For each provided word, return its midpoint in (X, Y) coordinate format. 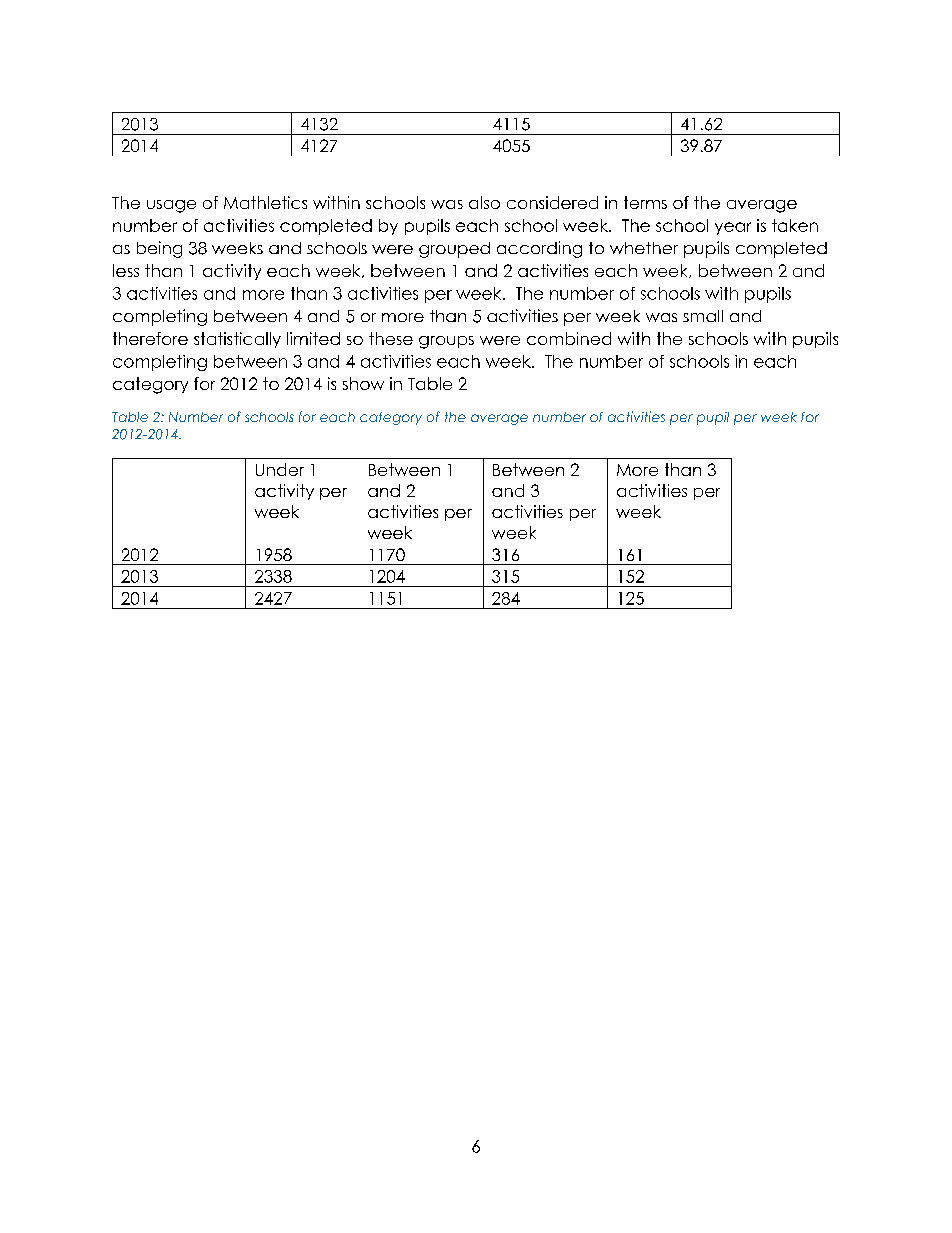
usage (171, 206)
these (391, 338)
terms (645, 202)
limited (313, 338)
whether (644, 248)
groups (446, 342)
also (484, 202)
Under (280, 469)
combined (569, 338)
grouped (454, 250)
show (363, 383)
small (703, 316)
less (126, 270)
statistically (237, 340)
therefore (150, 338)
